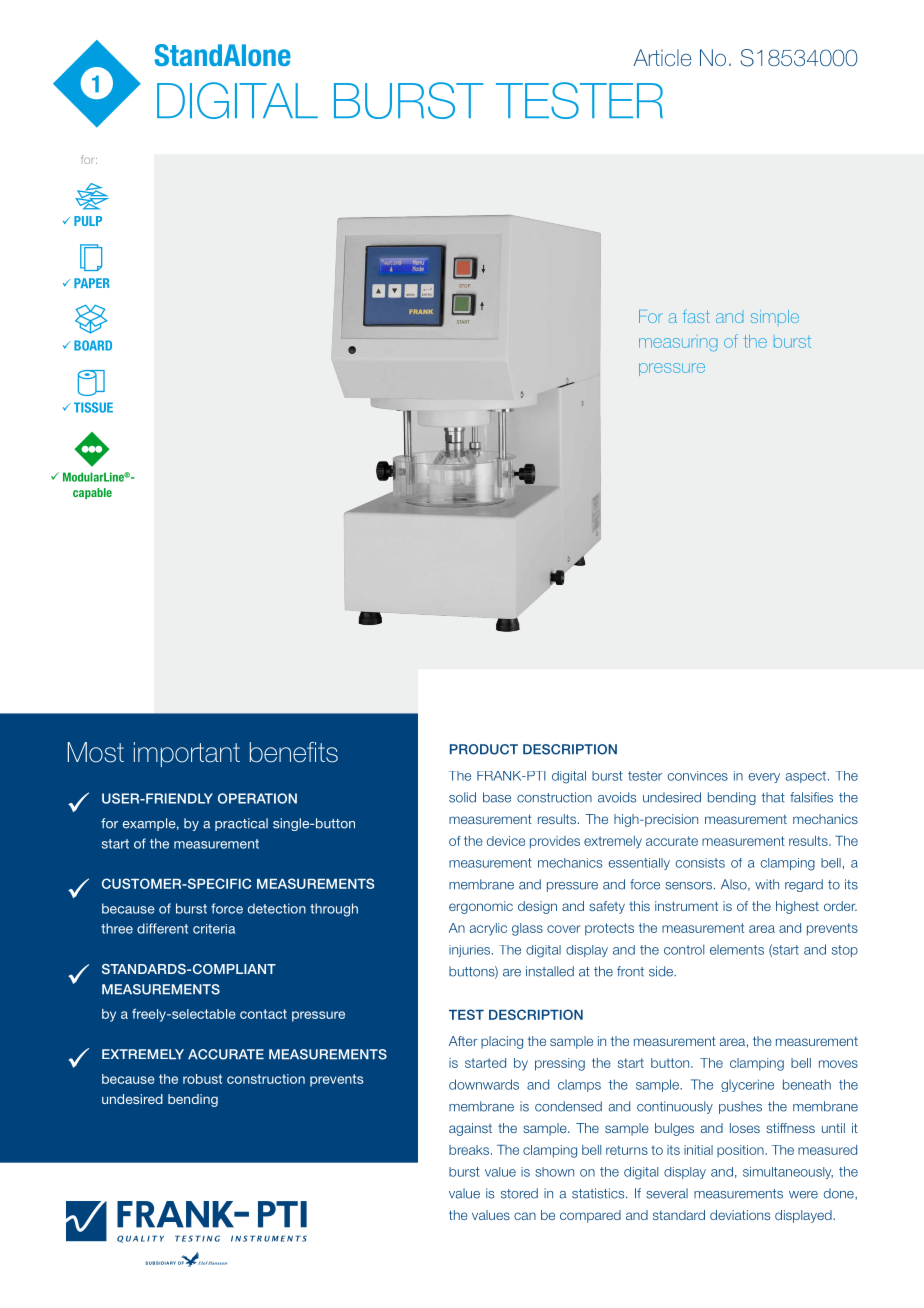 This screenshot has width=924, height=1308. What do you see at coordinates (187, 754) in the screenshot?
I see `important` at bounding box center [187, 754].
